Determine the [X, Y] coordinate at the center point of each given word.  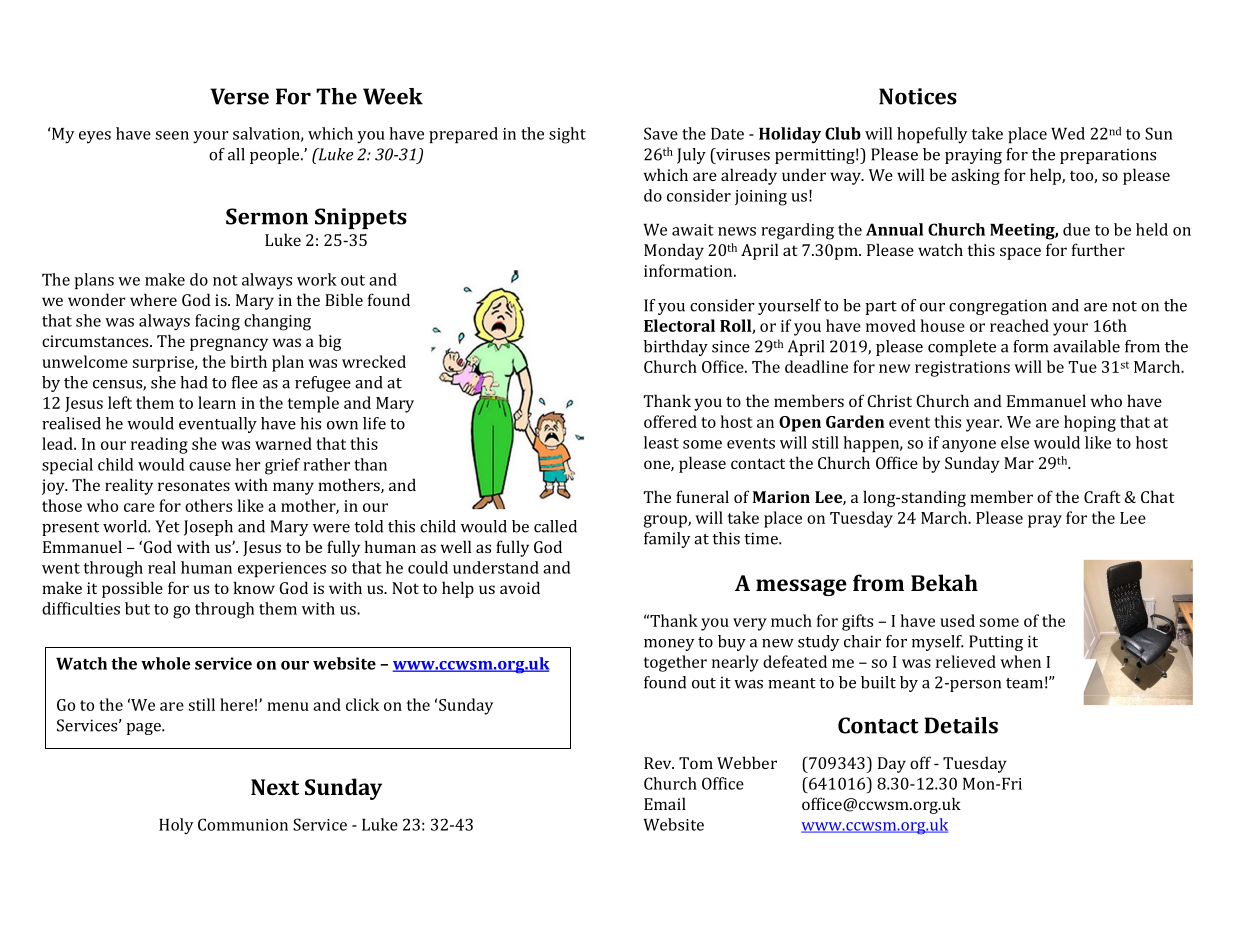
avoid [520, 587]
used [957, 620]
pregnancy [229, 344]
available [1086, 346]
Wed [1068, 133]
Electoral [679, 325]
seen [172, 135]
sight [567, 135]
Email [665, 803]
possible [132, 589]
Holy [176, 826]
